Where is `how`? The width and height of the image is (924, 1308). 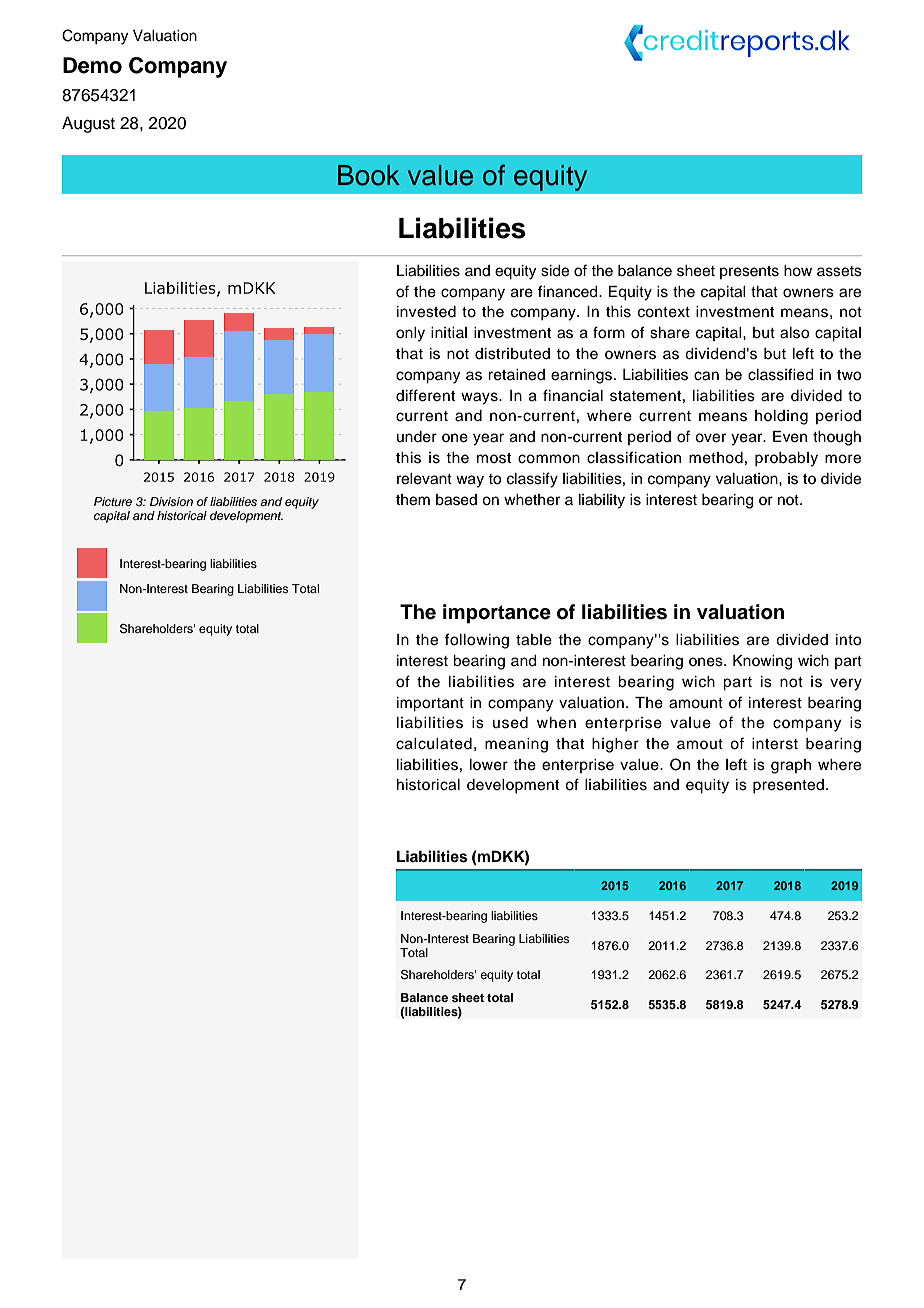
how is located at coordinates (798, 271).
